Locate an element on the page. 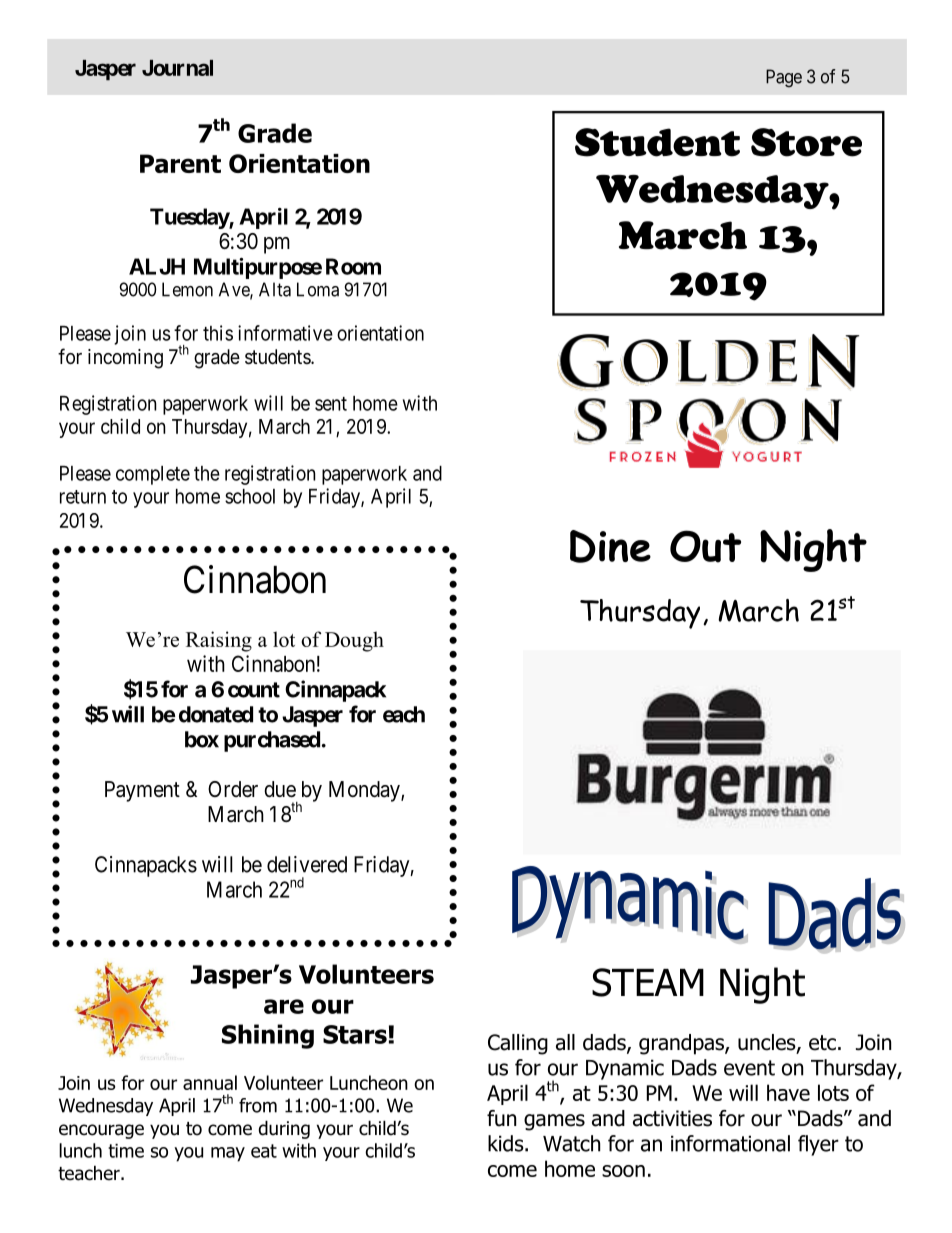  Out is located at coordinates (705, 546).
